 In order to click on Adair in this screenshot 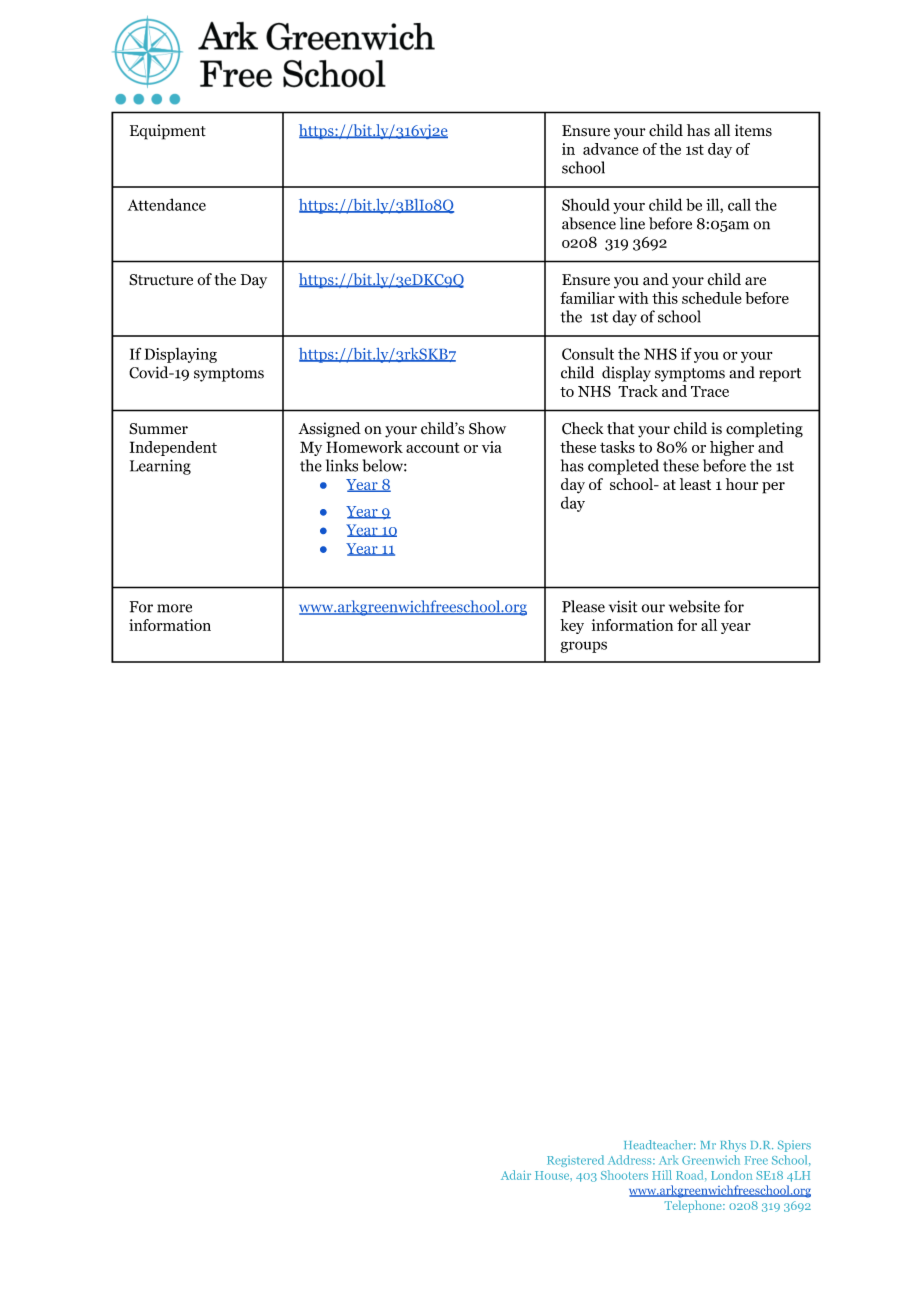, I will do `click(516, 1175)`.
